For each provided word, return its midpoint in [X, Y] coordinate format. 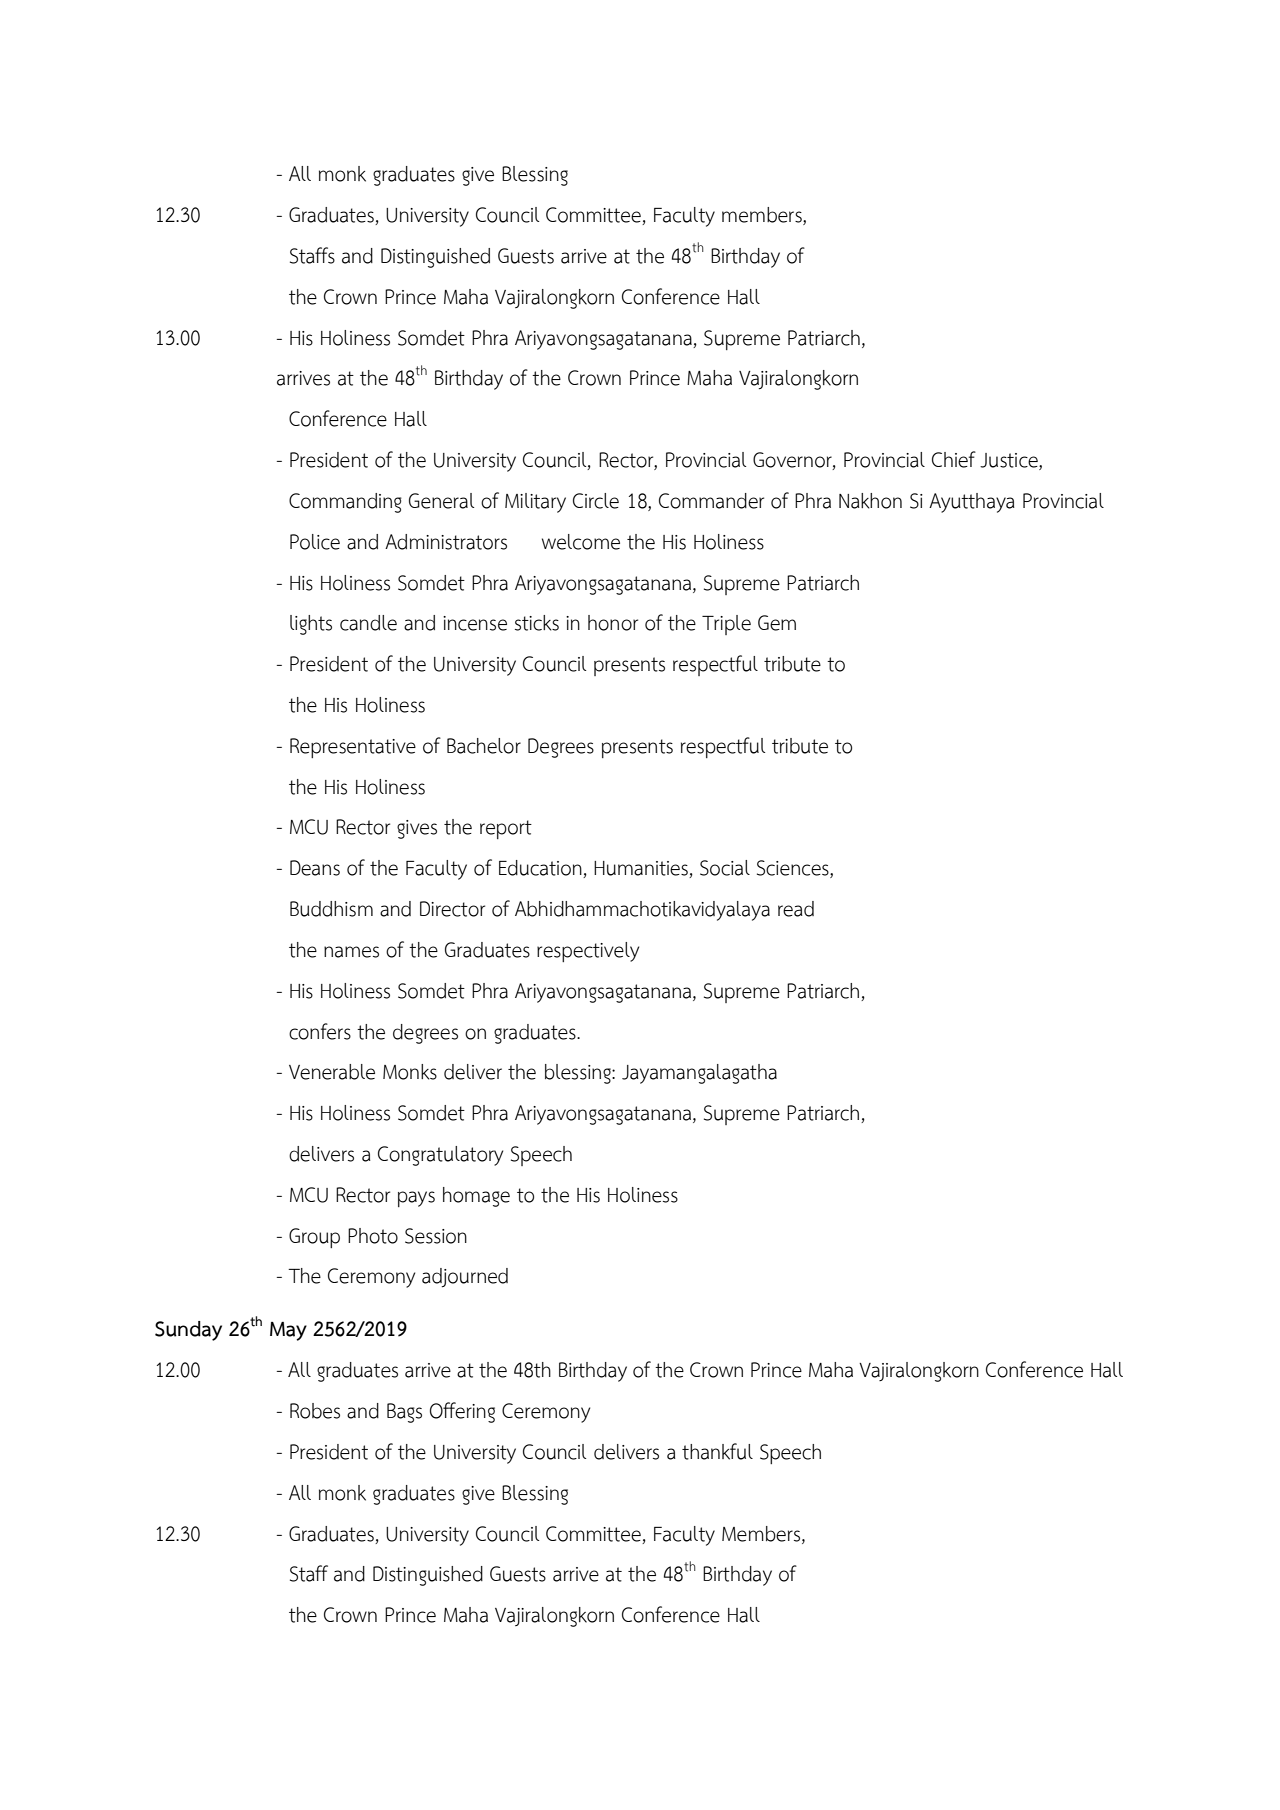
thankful [717, 1451]
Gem [777, 623]
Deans [315, 868]
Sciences [794, 869]
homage [476, 1197]
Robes [315, 1411]
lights [311, 625]
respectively [588, 952]
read [796, 909]
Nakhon [870, 501]
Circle [596, 501]
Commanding [345, 503]
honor [613, 623]
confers [320, 1031]
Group [314, 1238]
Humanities [642, 869]
